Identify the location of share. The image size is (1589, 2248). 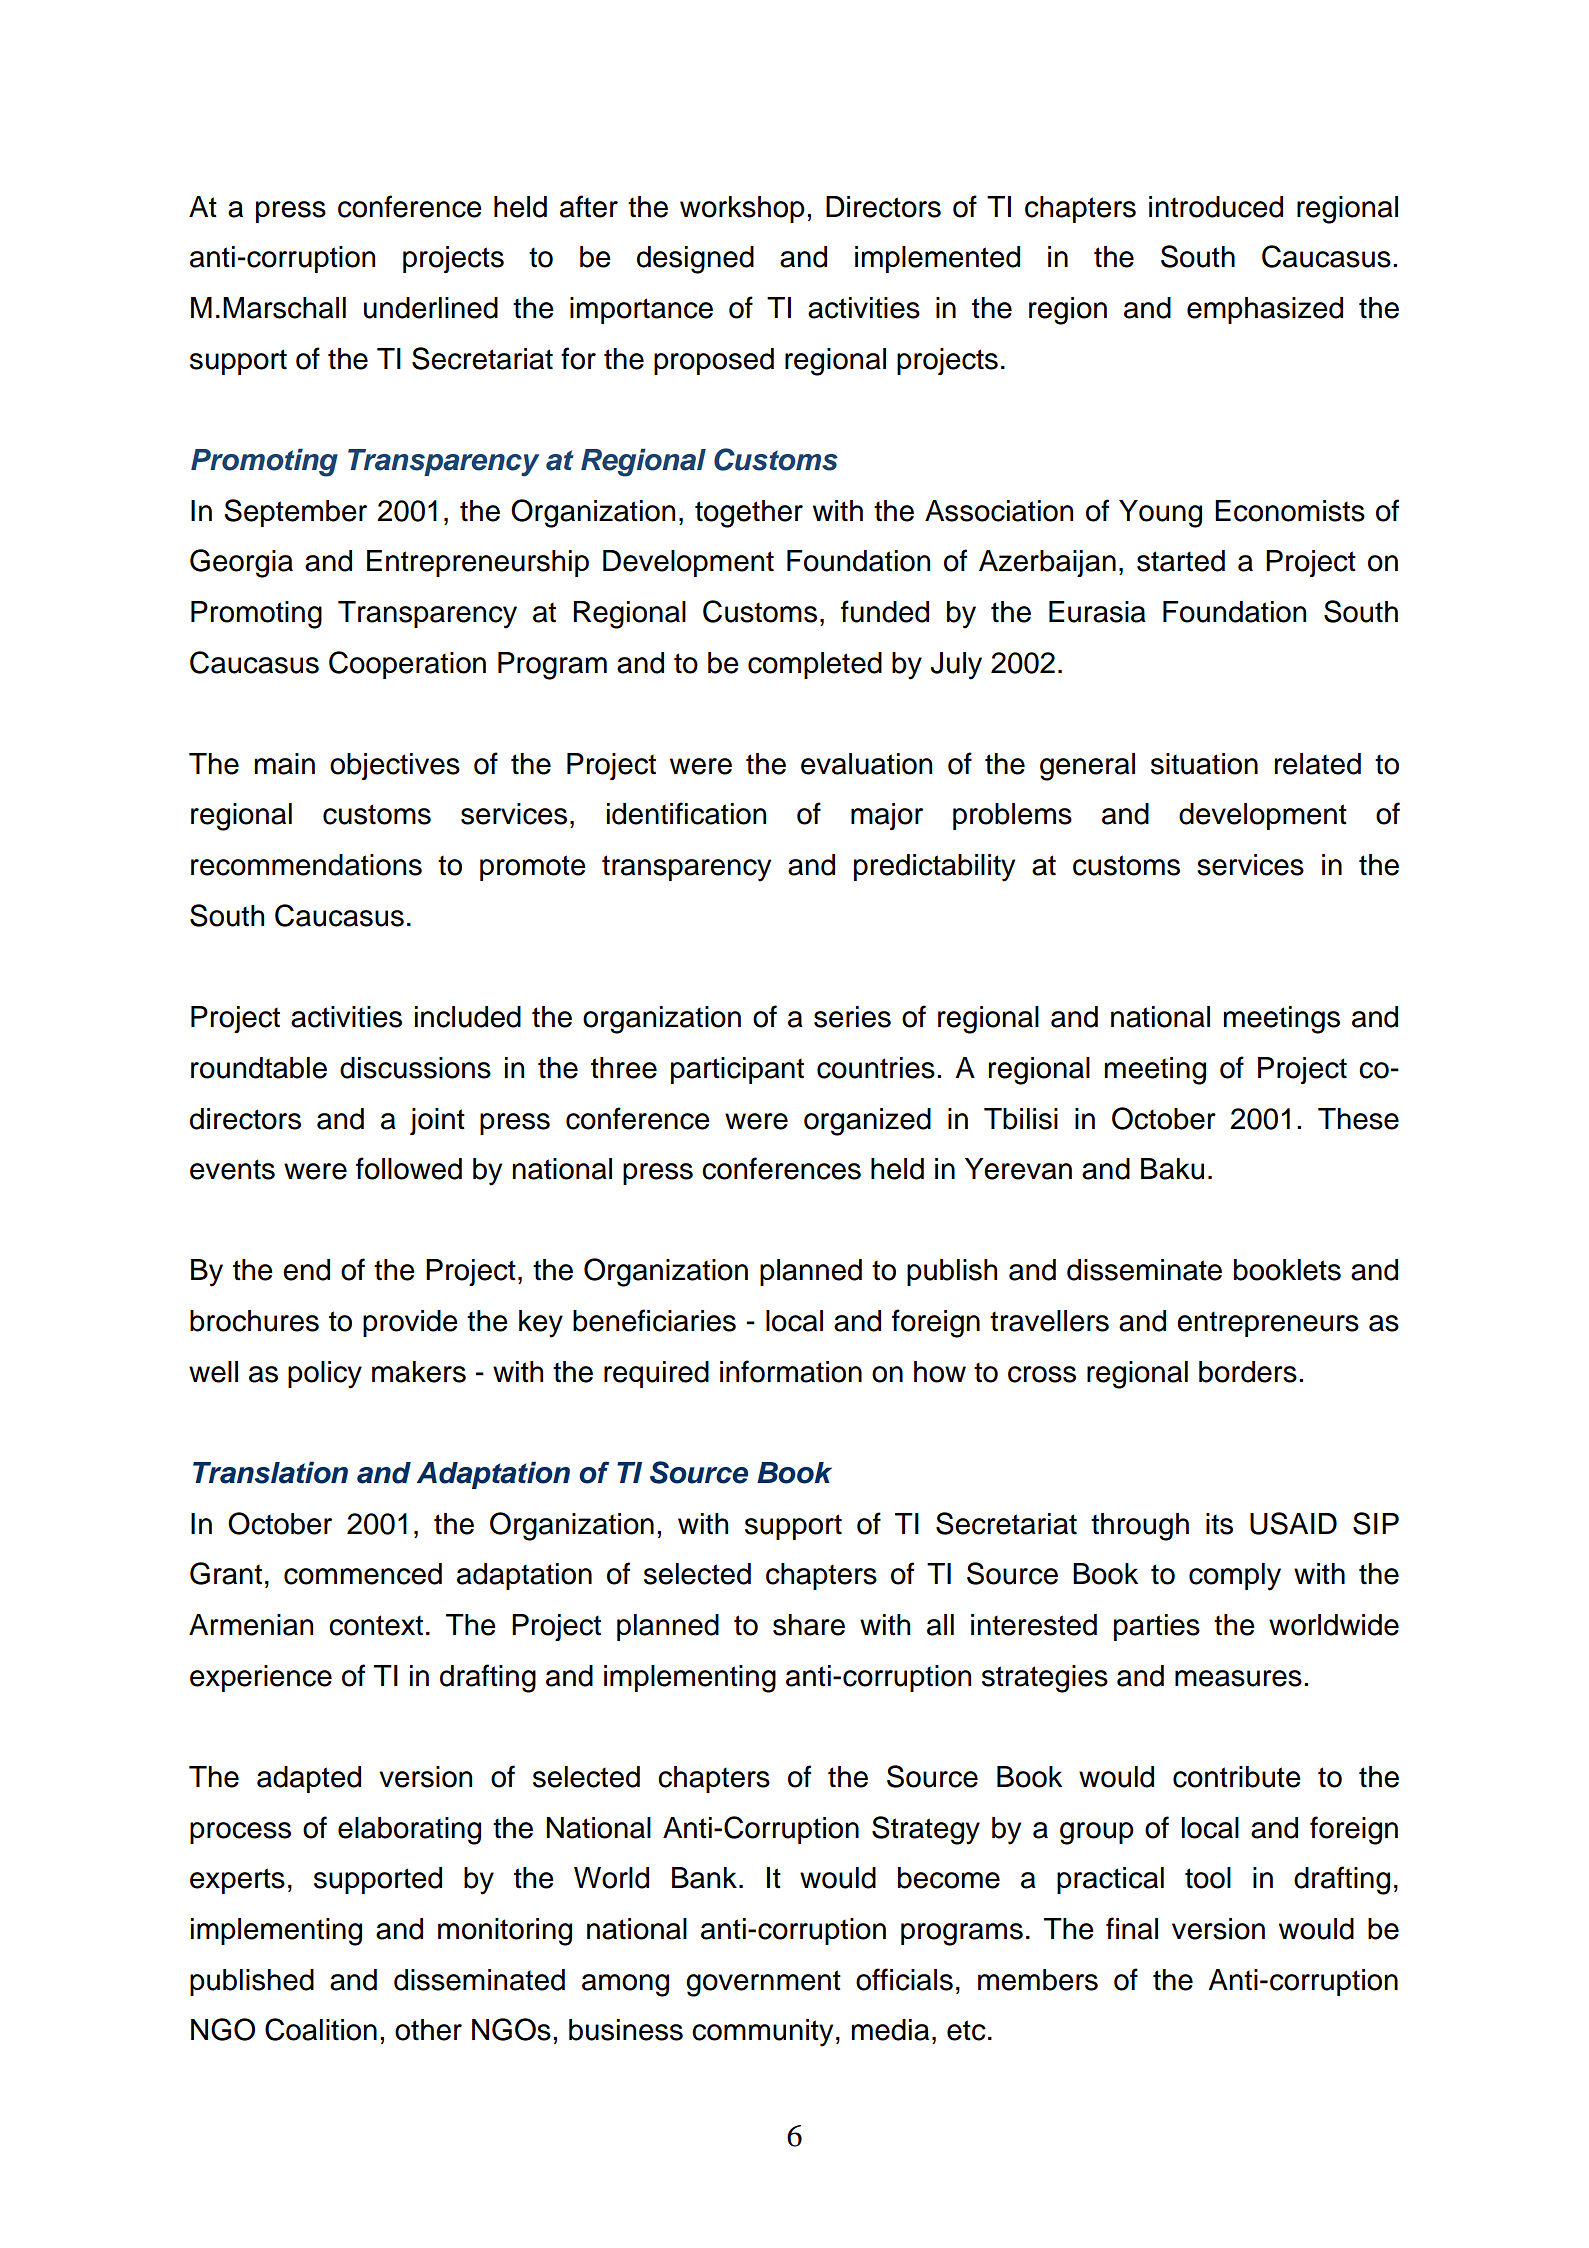
(809, 1625).
